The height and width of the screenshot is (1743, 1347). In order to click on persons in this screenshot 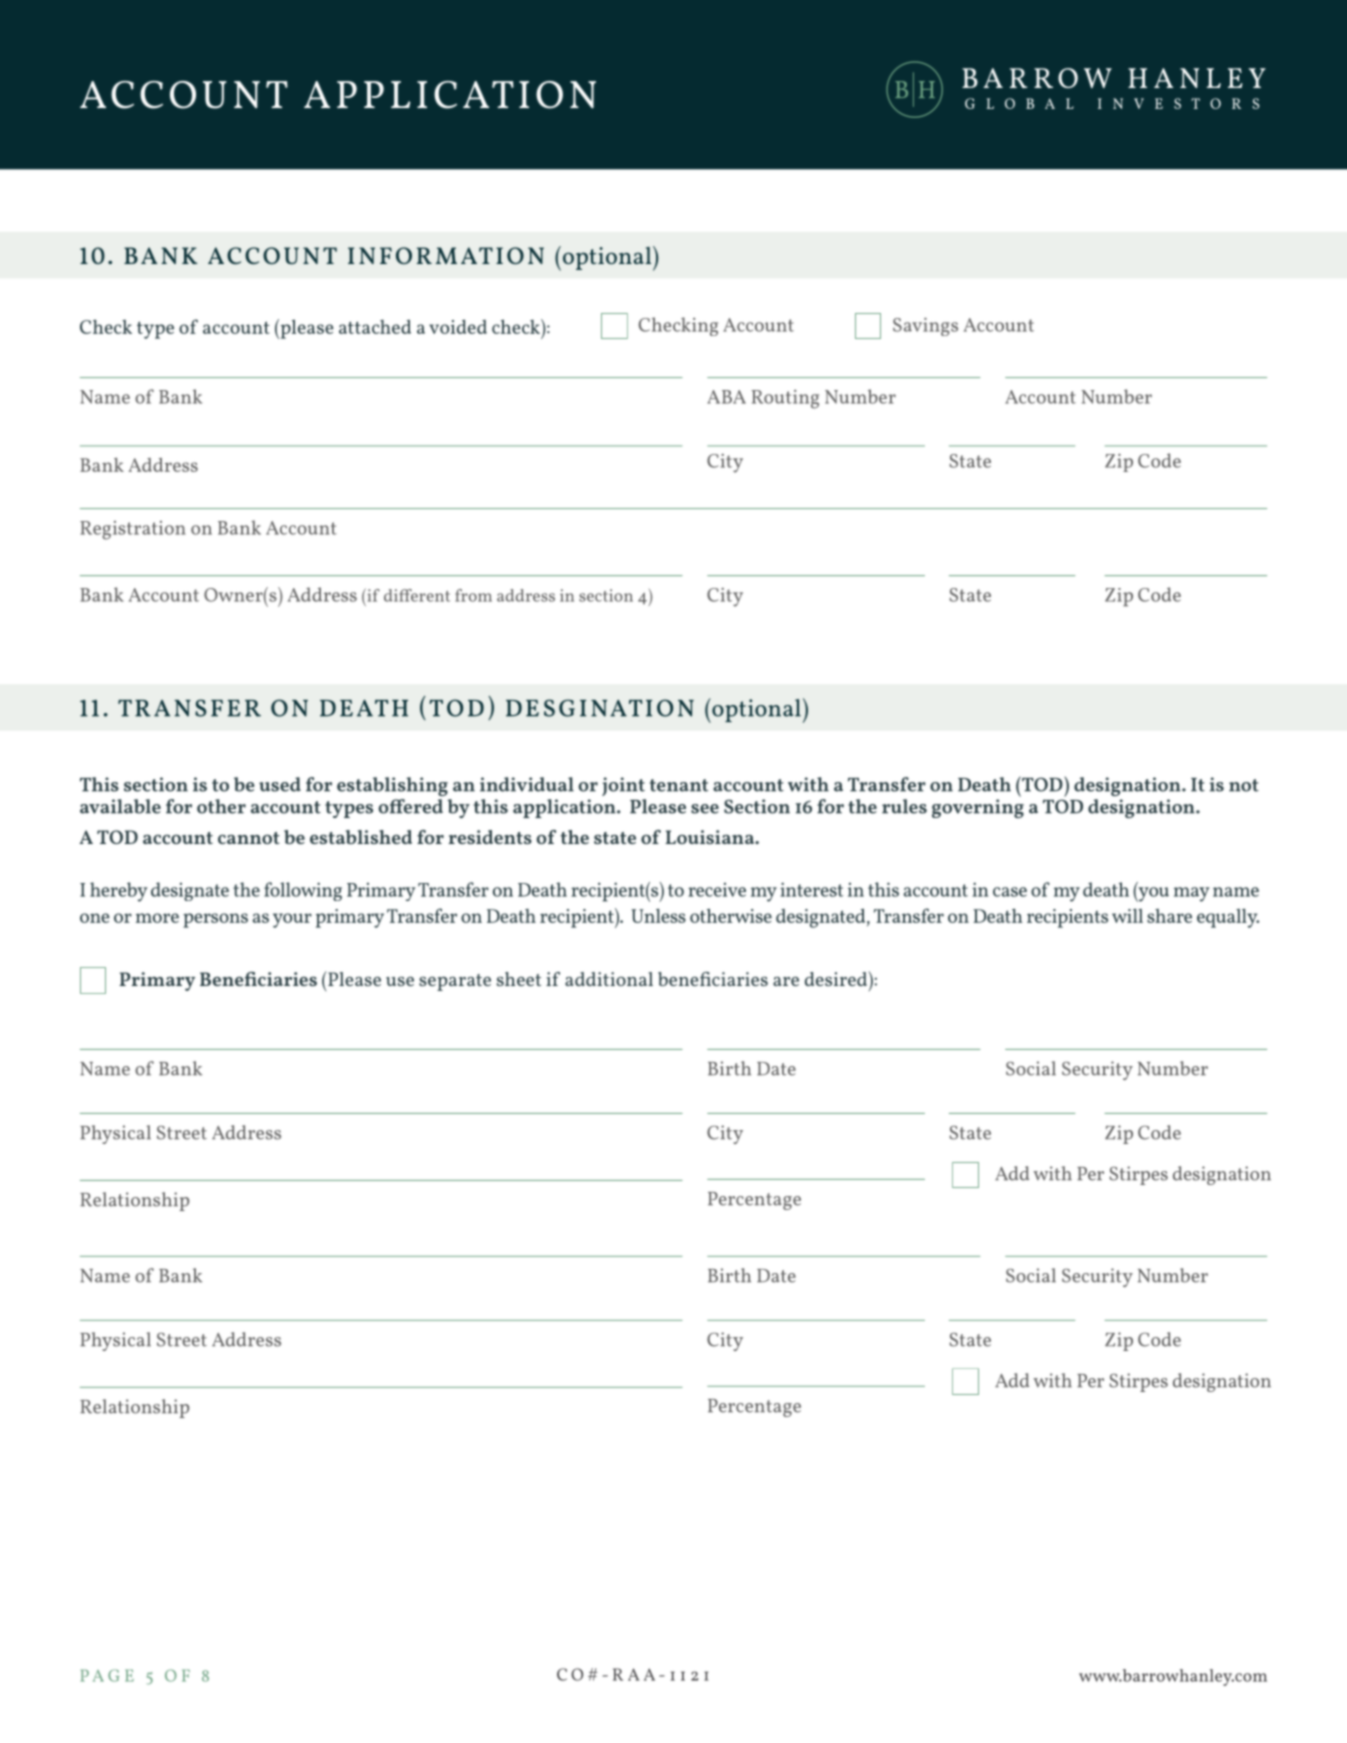, I will do `click(215, 920)`.
